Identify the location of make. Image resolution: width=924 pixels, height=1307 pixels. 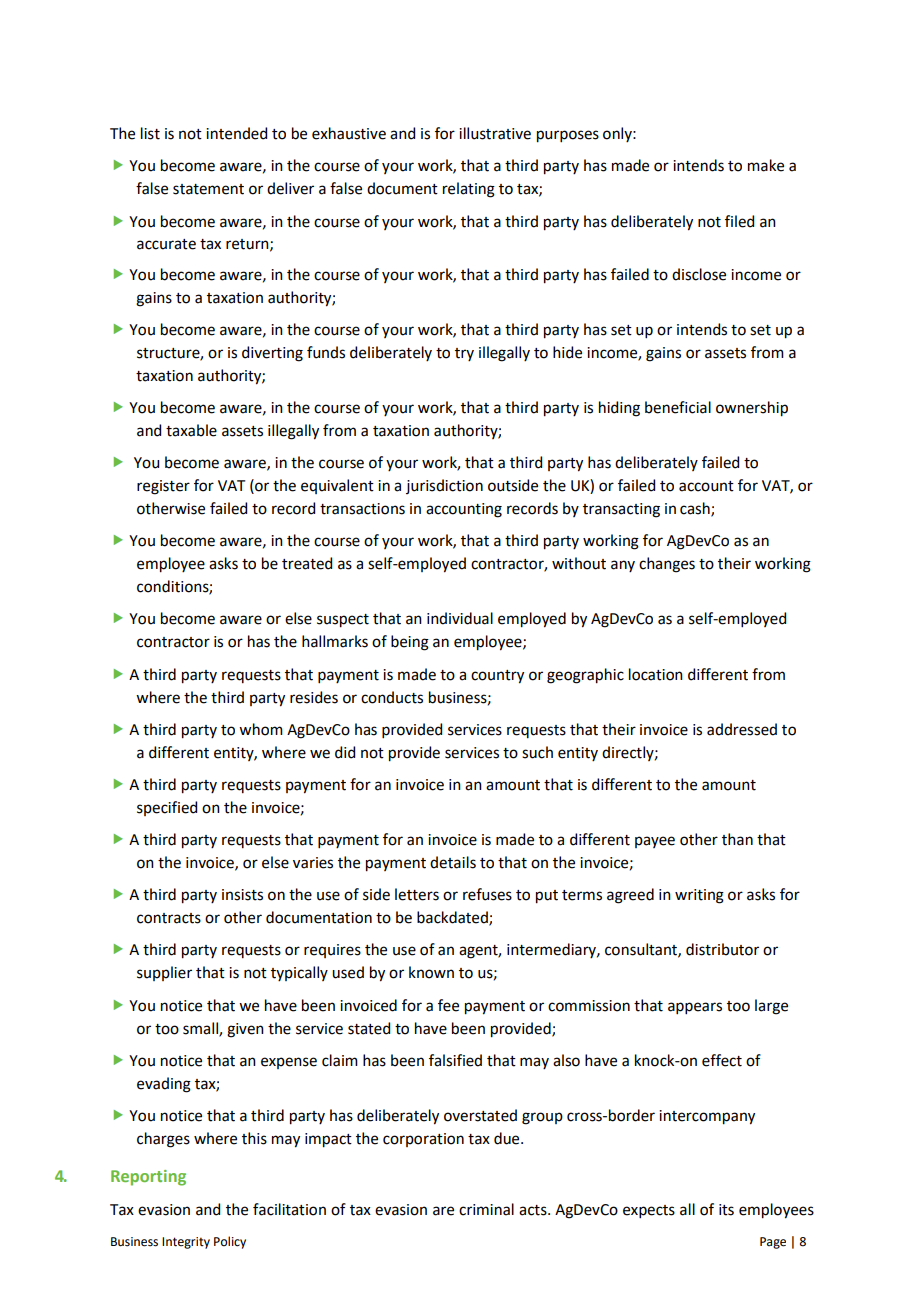
(766, 165).
